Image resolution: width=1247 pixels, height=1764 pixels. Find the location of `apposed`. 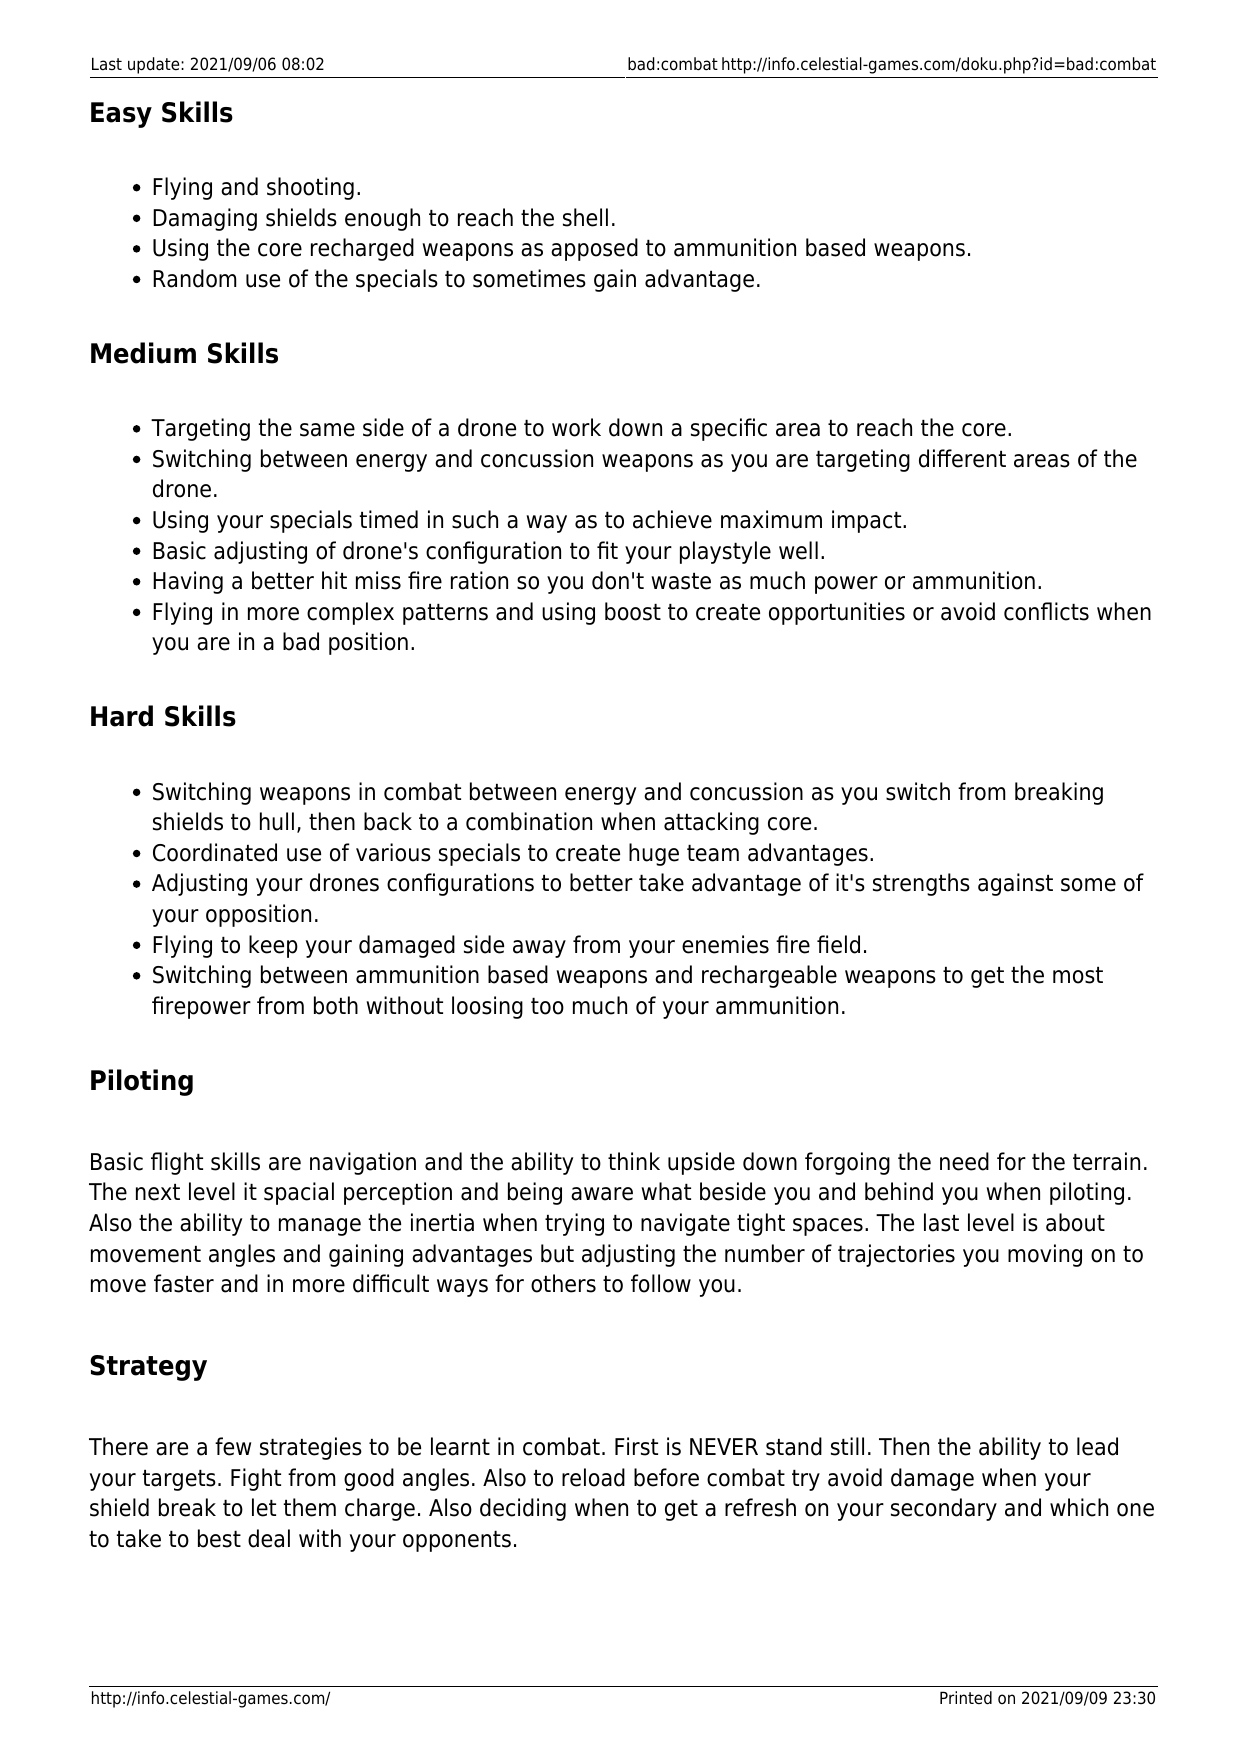

apposed is located at coordinates (594, 249).
